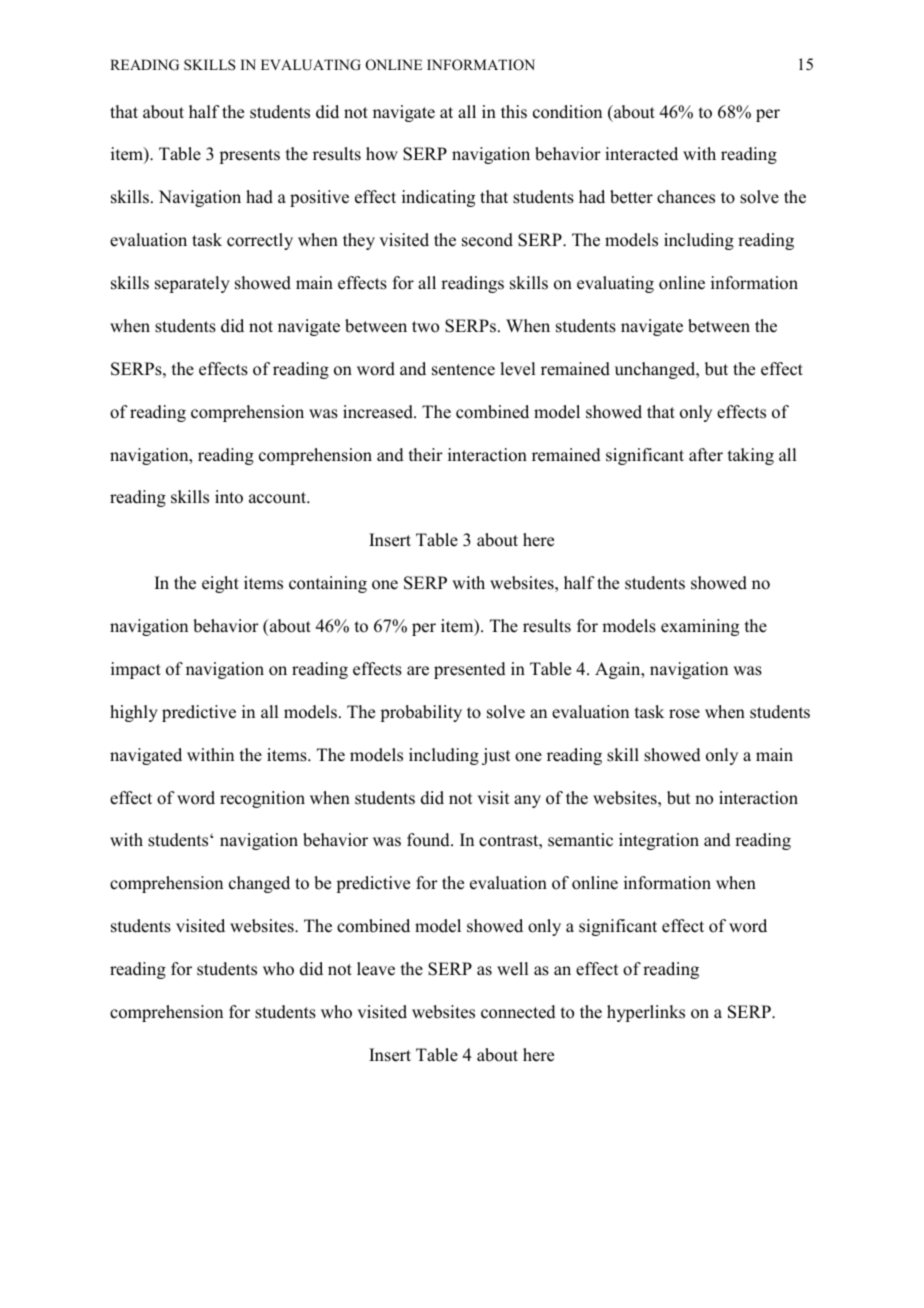 This document has width=924, height=1308. Describe the element at coordinates (376, 969) in the document. I see `leave` at that location.
